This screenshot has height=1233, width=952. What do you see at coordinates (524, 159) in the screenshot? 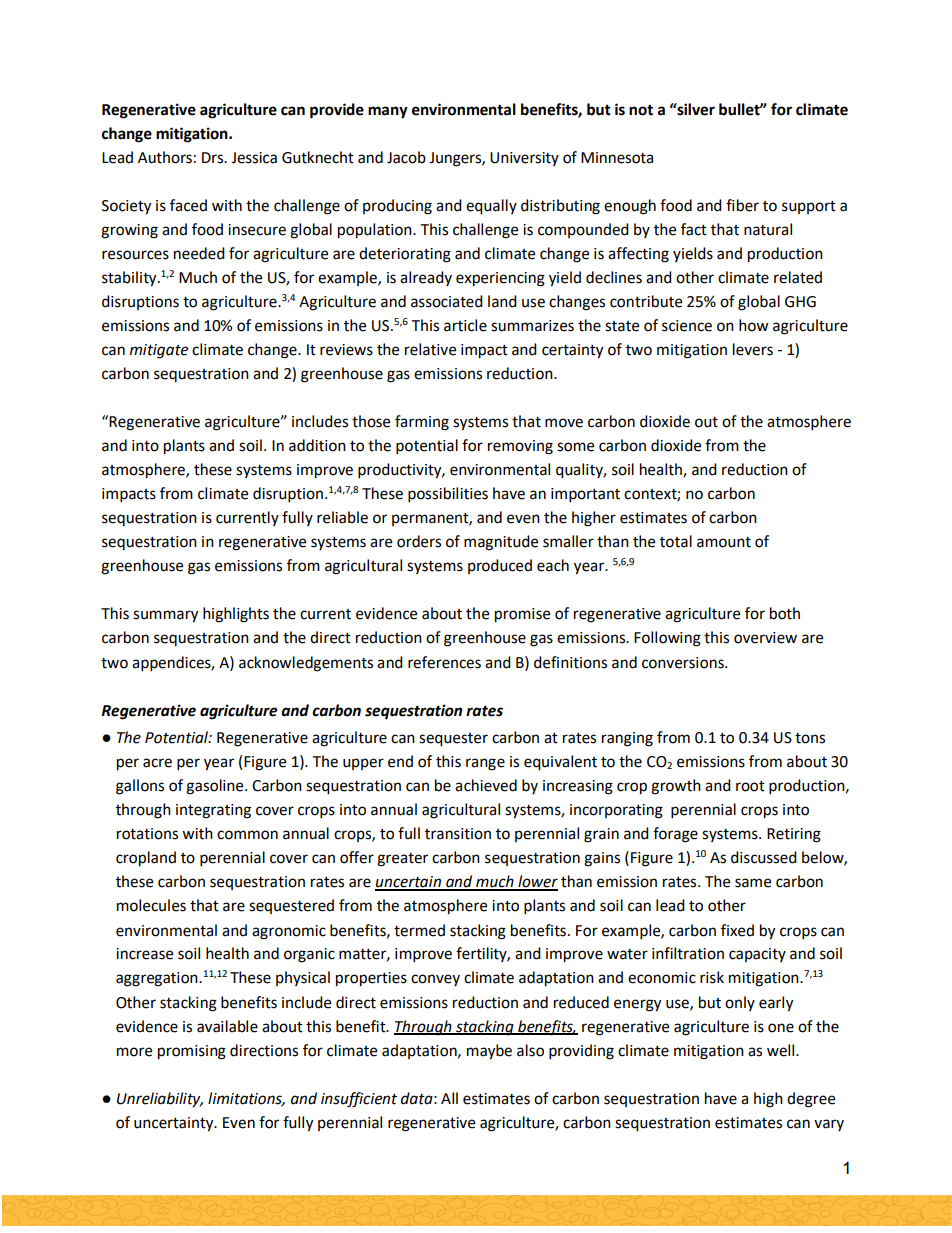
I see `University` at bounding box center [524, 159].
